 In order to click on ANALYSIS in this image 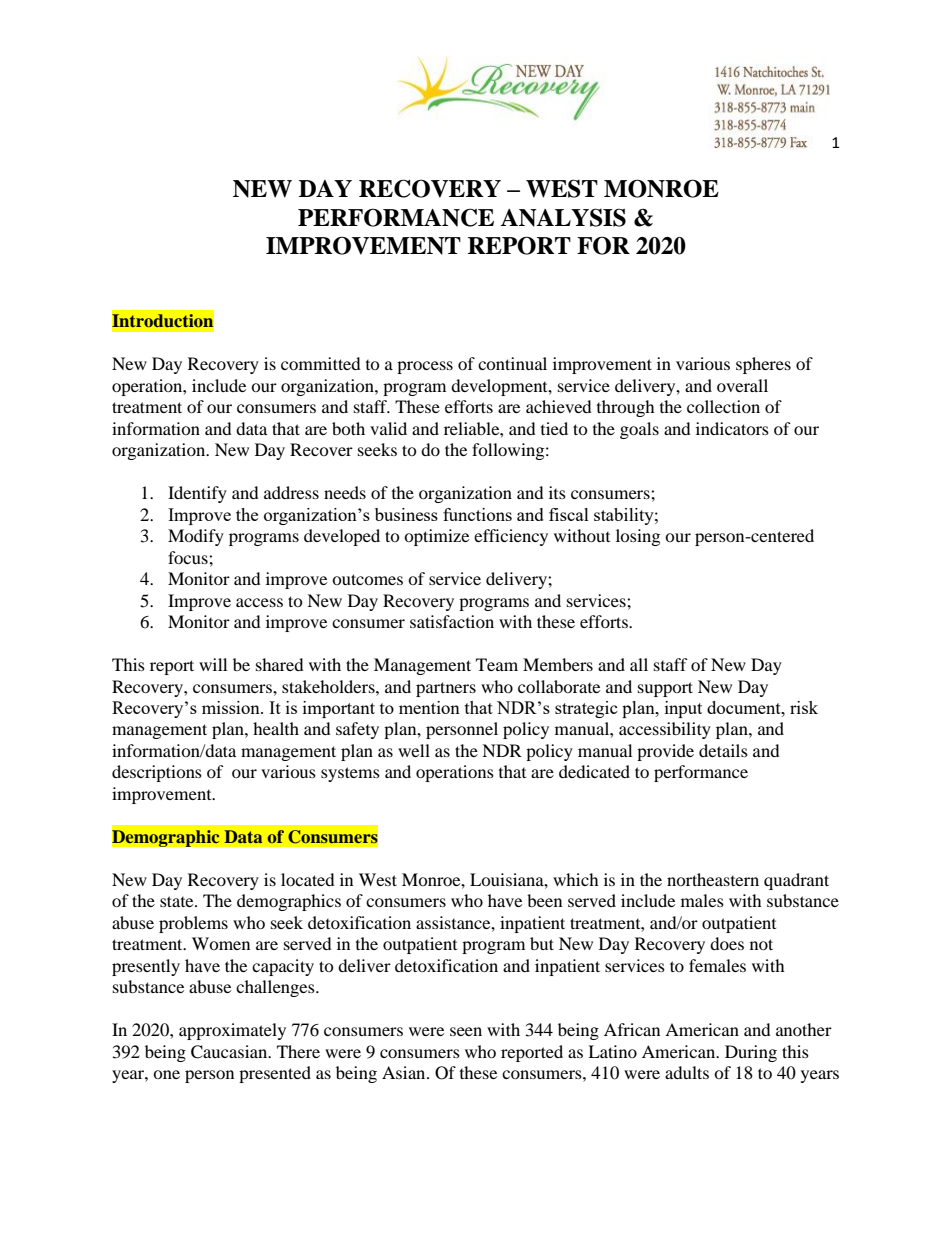, I will do `click(563, 217)`.
